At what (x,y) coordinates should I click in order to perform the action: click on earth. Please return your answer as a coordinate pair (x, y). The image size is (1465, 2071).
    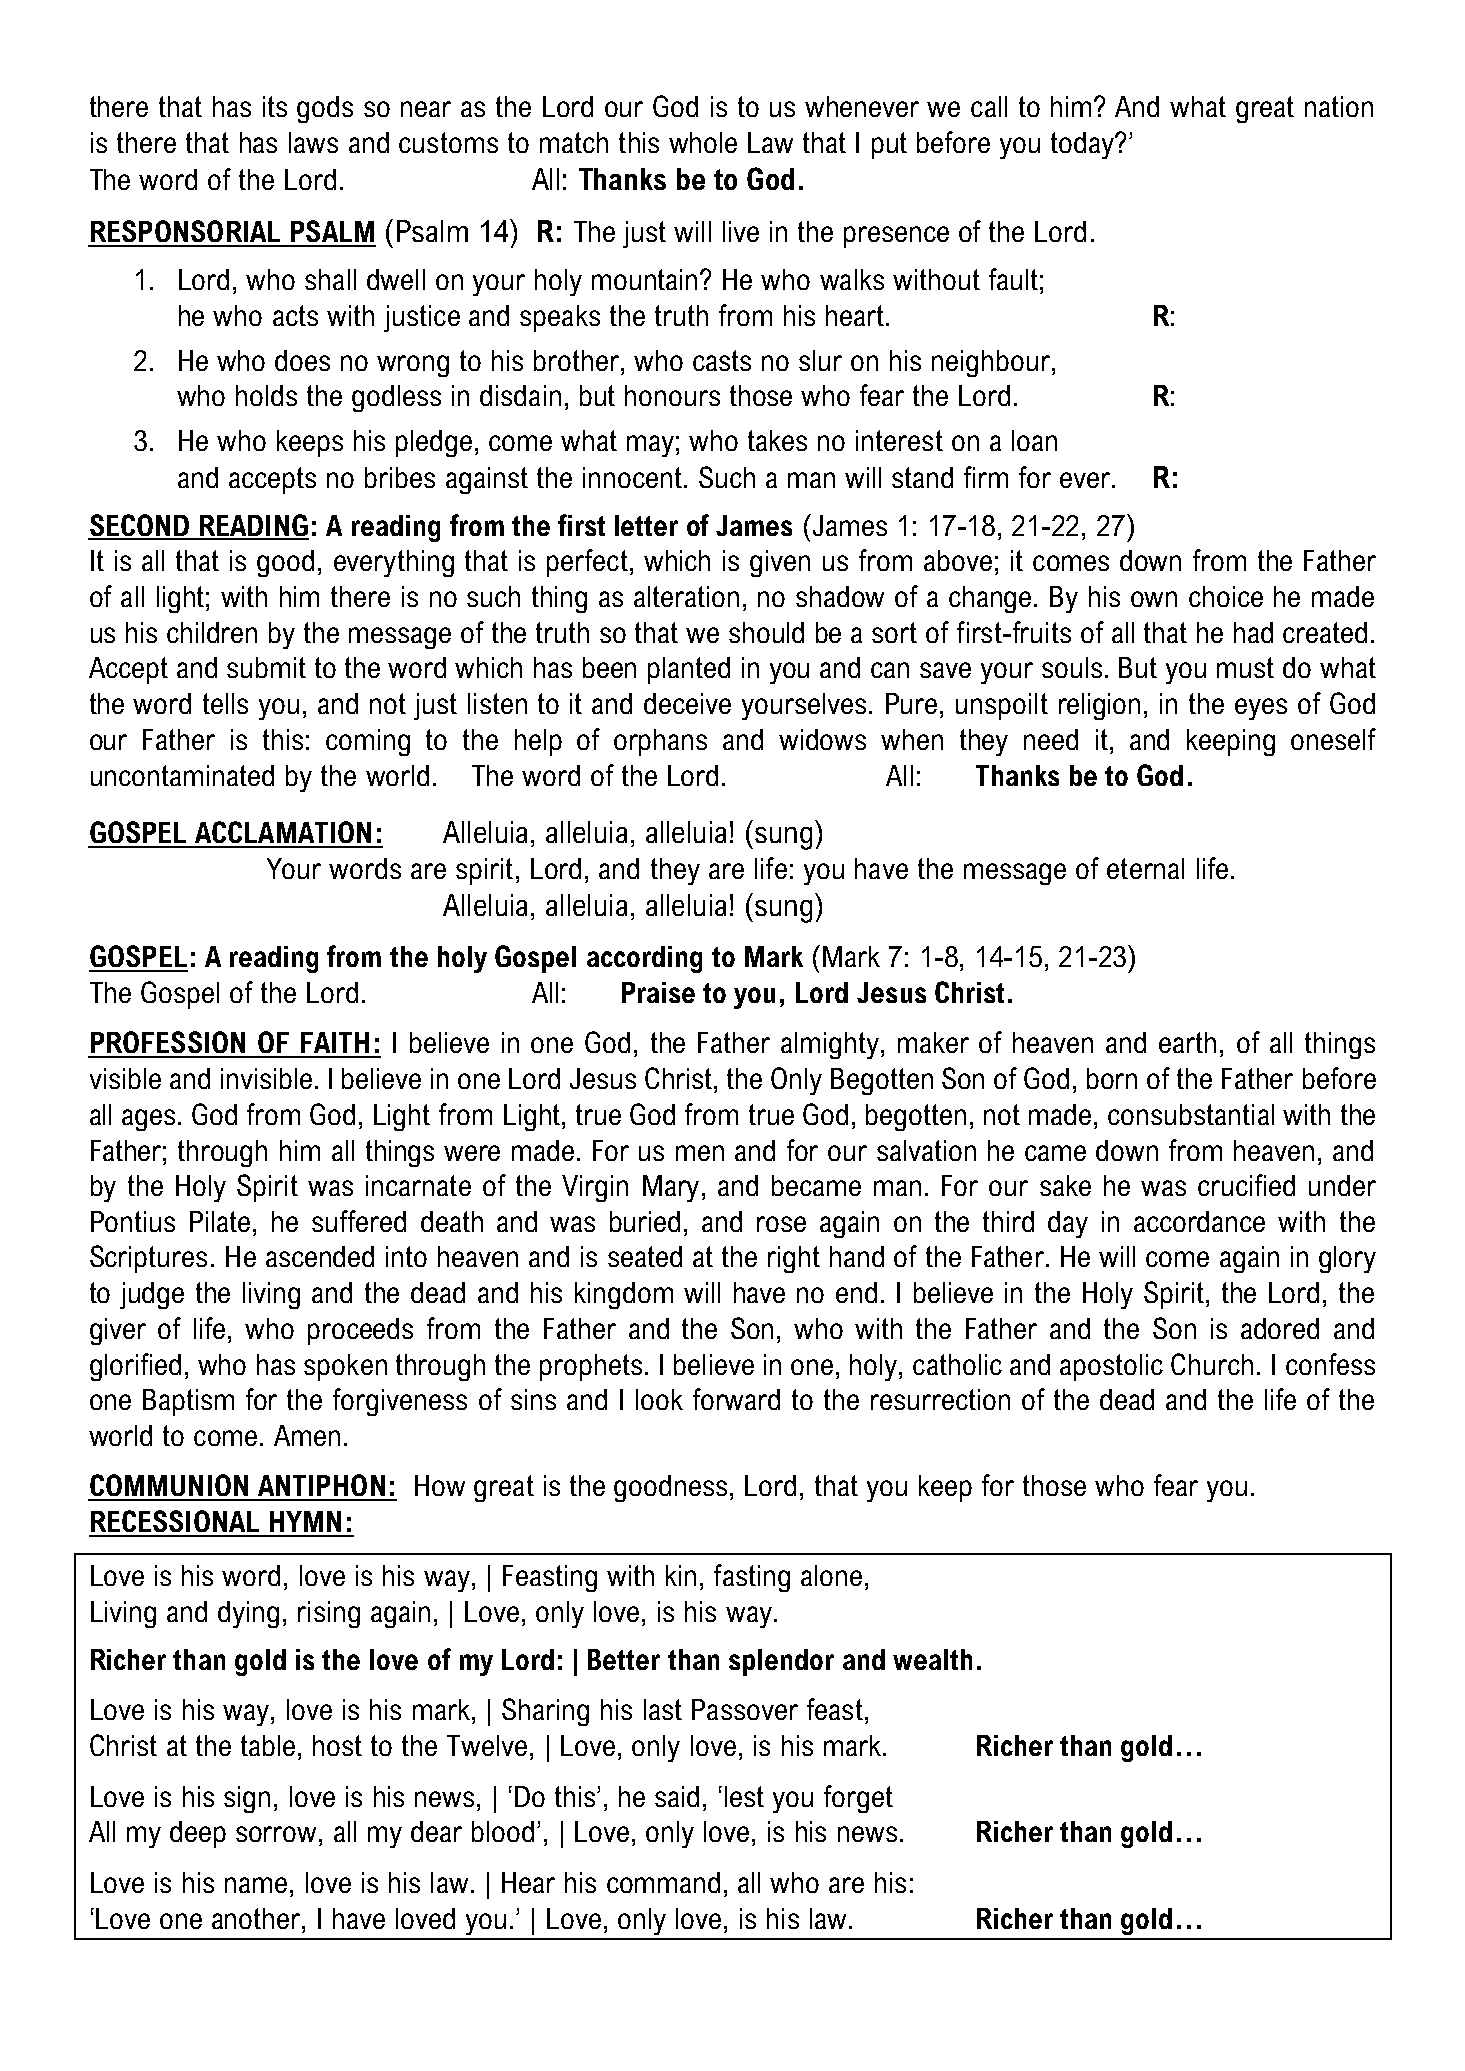
    Looking at the image, I should click on (1187, 1042).
